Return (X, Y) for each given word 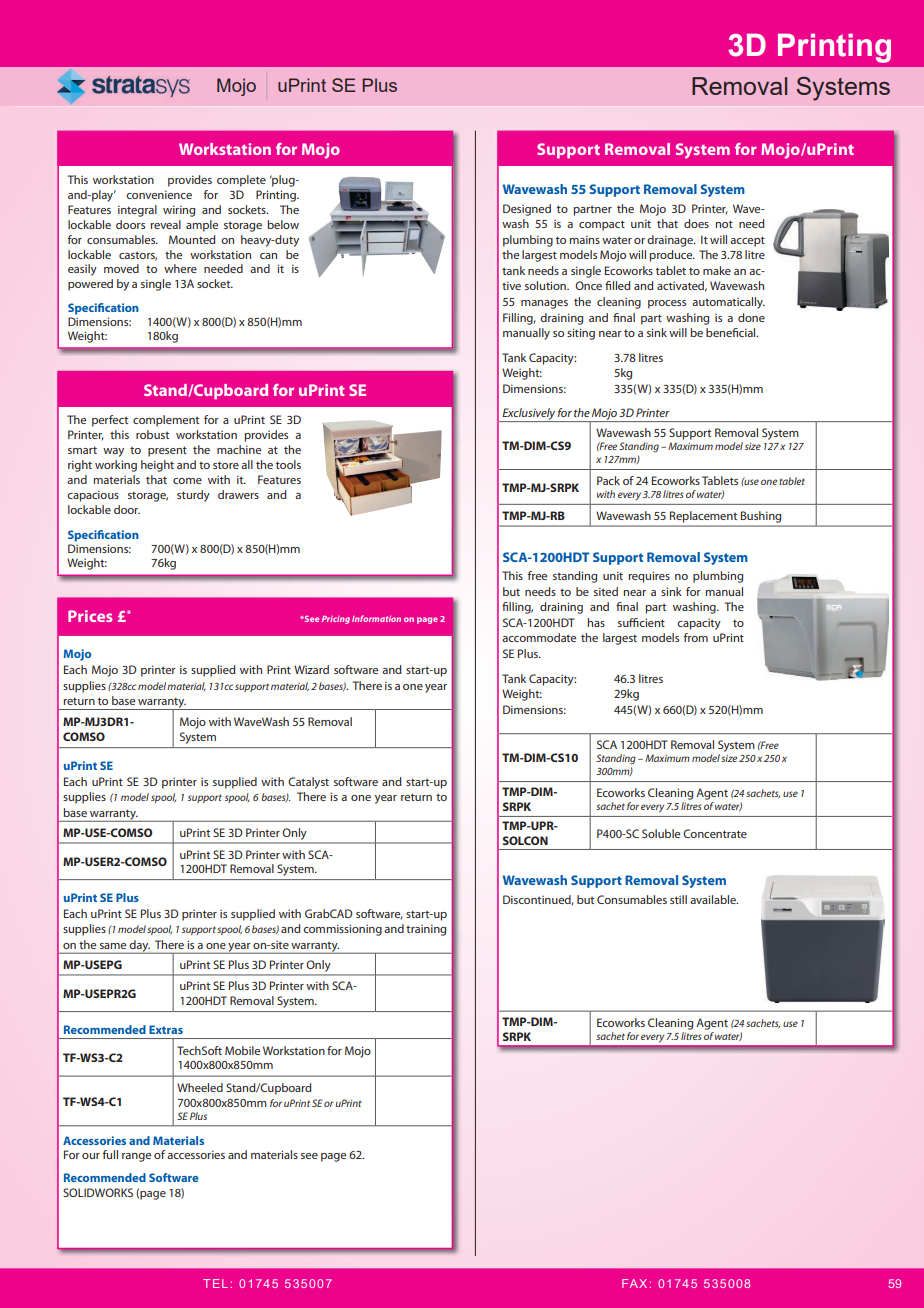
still (678, 899)
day (139, 947)
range (136, 1157)
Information (376, 618)
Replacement (703, 517)
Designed (527, 210)
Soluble (661, 833)
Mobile (242, 1050)
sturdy (193, 496)
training (426, 930)
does (696, 223)
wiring (179, 211)
